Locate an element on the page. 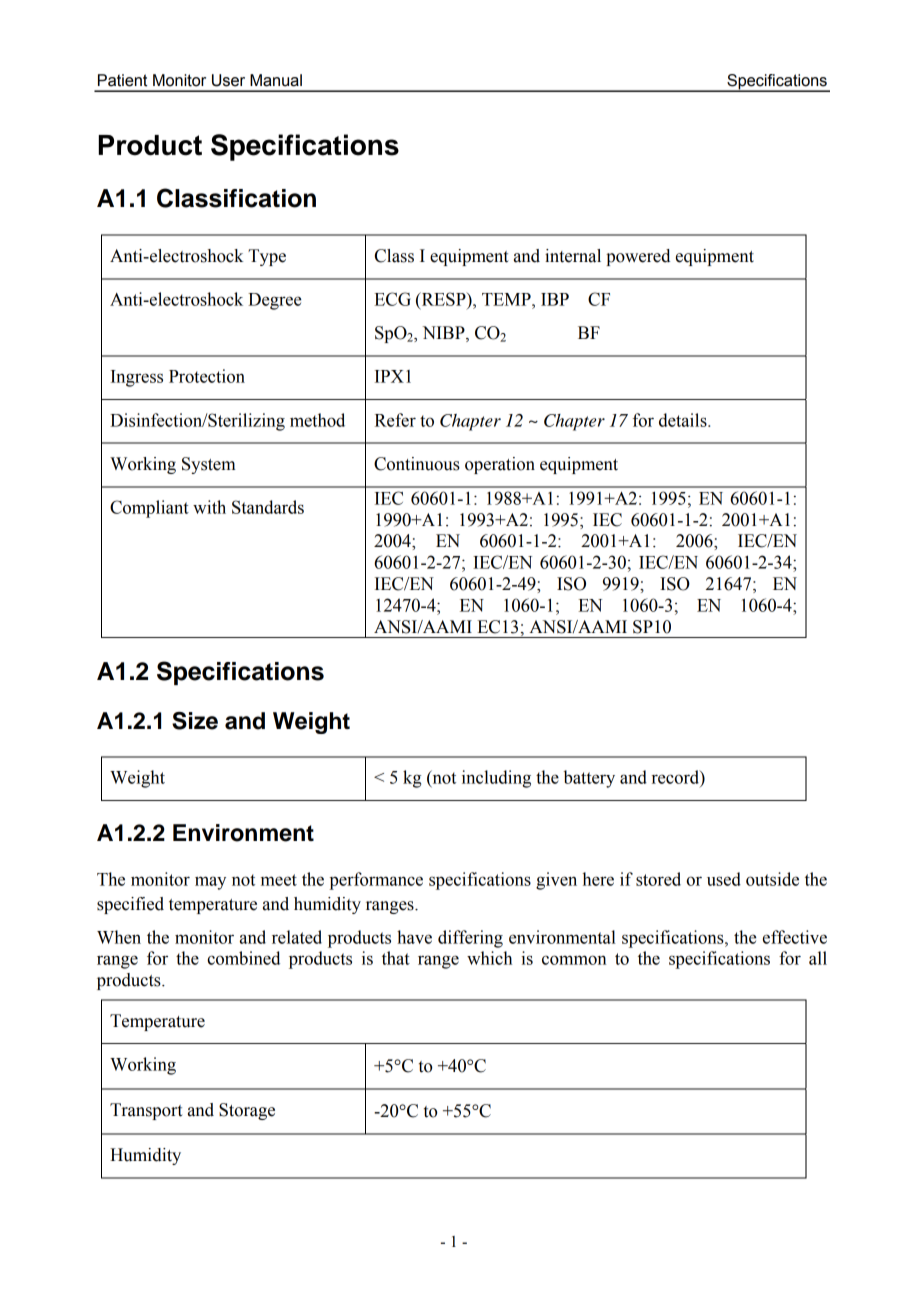 The height and width of the page is (1308, 924). operation is located at coordinates (500, 465).
